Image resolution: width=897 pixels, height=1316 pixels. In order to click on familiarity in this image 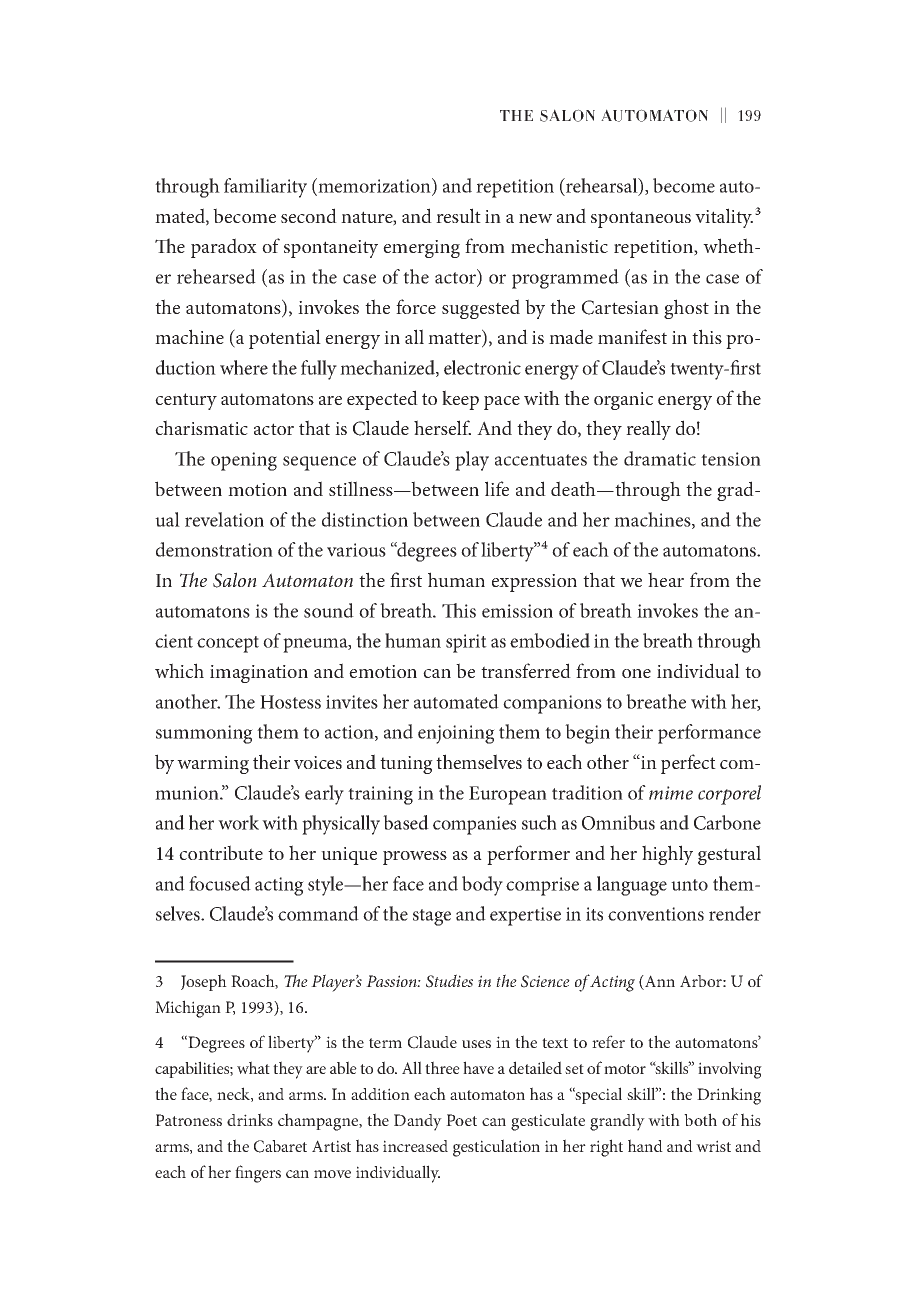, I will do `click(265, 188)`.
